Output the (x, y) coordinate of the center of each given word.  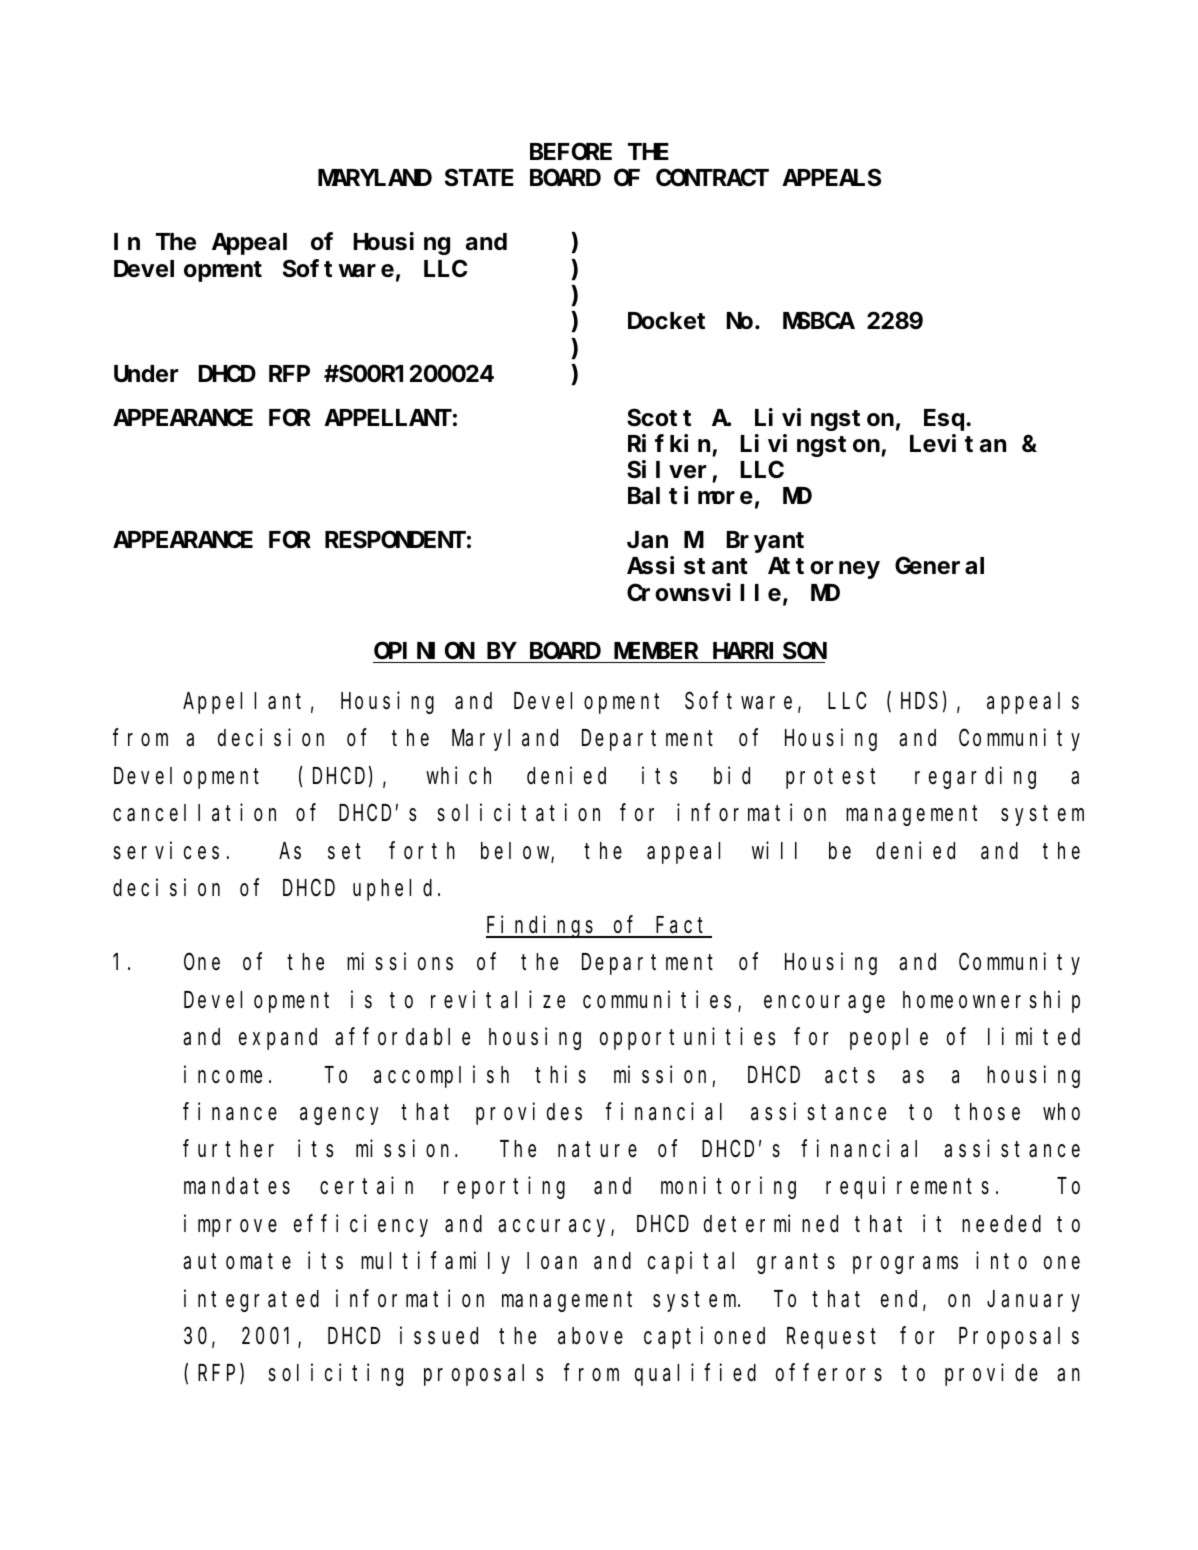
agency (339, 1116)
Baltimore (690, 496)
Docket (666, 321)
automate (237, 1262)
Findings (542, 927)
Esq (945, 420)
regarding (975, 777)
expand (278, 1039)
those (987, 1112)
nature (597, 1150)
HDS (919, 702)
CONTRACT (712, 178)
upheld (396, 890)
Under (146, 374)
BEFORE (571, 152)
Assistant (687, 566)
